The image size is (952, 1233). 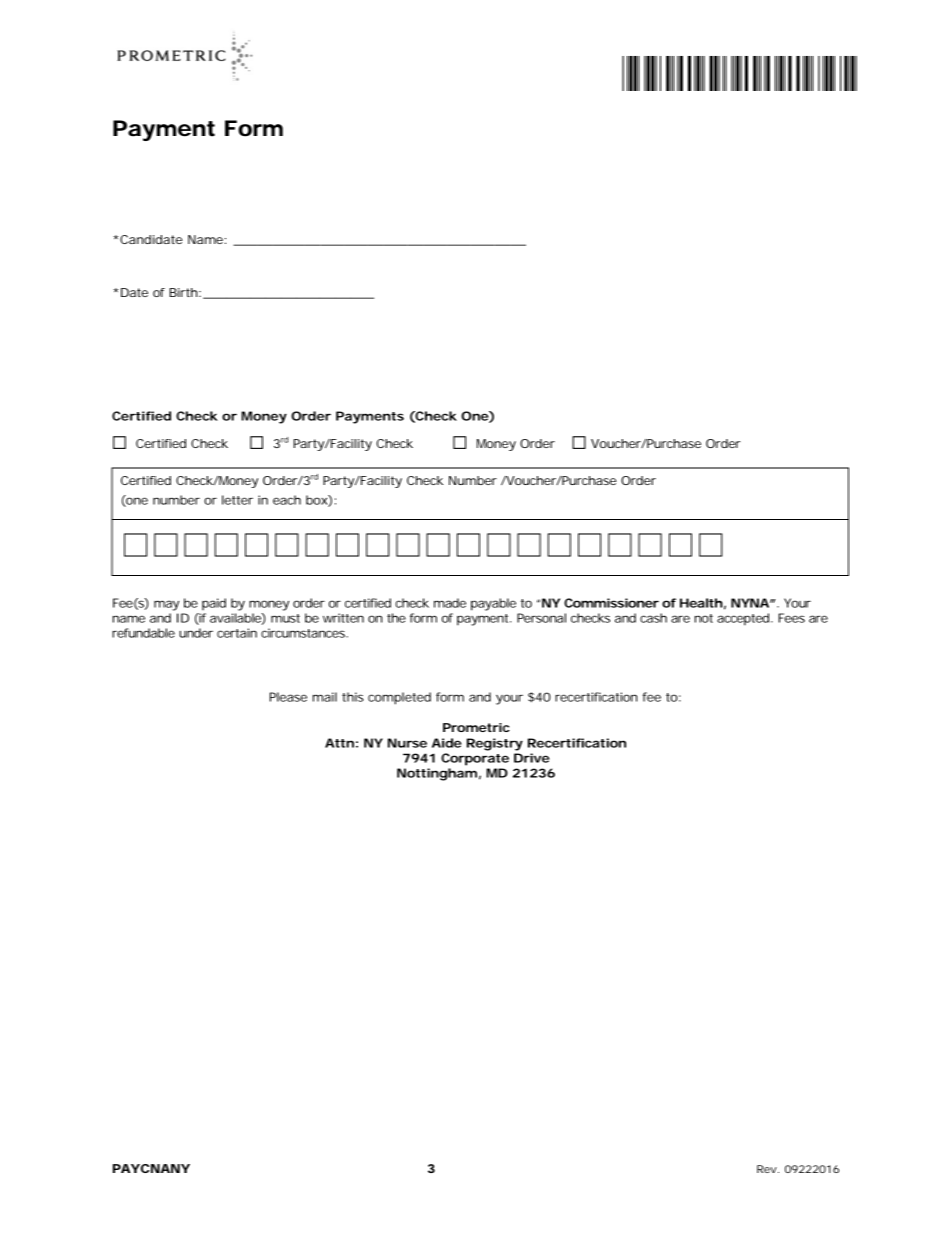 What do you see at coordinates (288, 697) in the document?
I see `Please` at bounding box center [288, 697].
